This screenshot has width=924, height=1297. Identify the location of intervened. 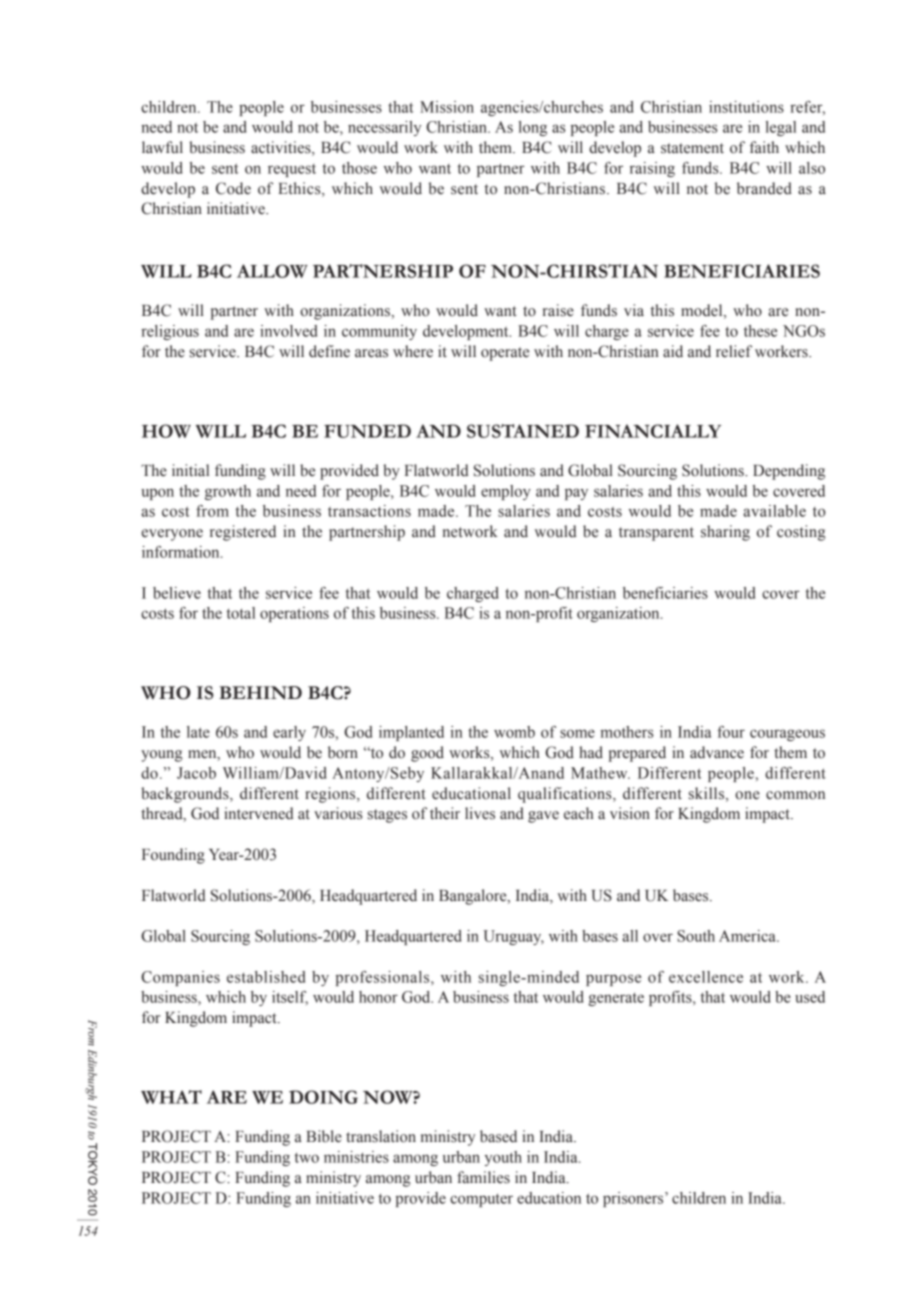
(259, 813).
